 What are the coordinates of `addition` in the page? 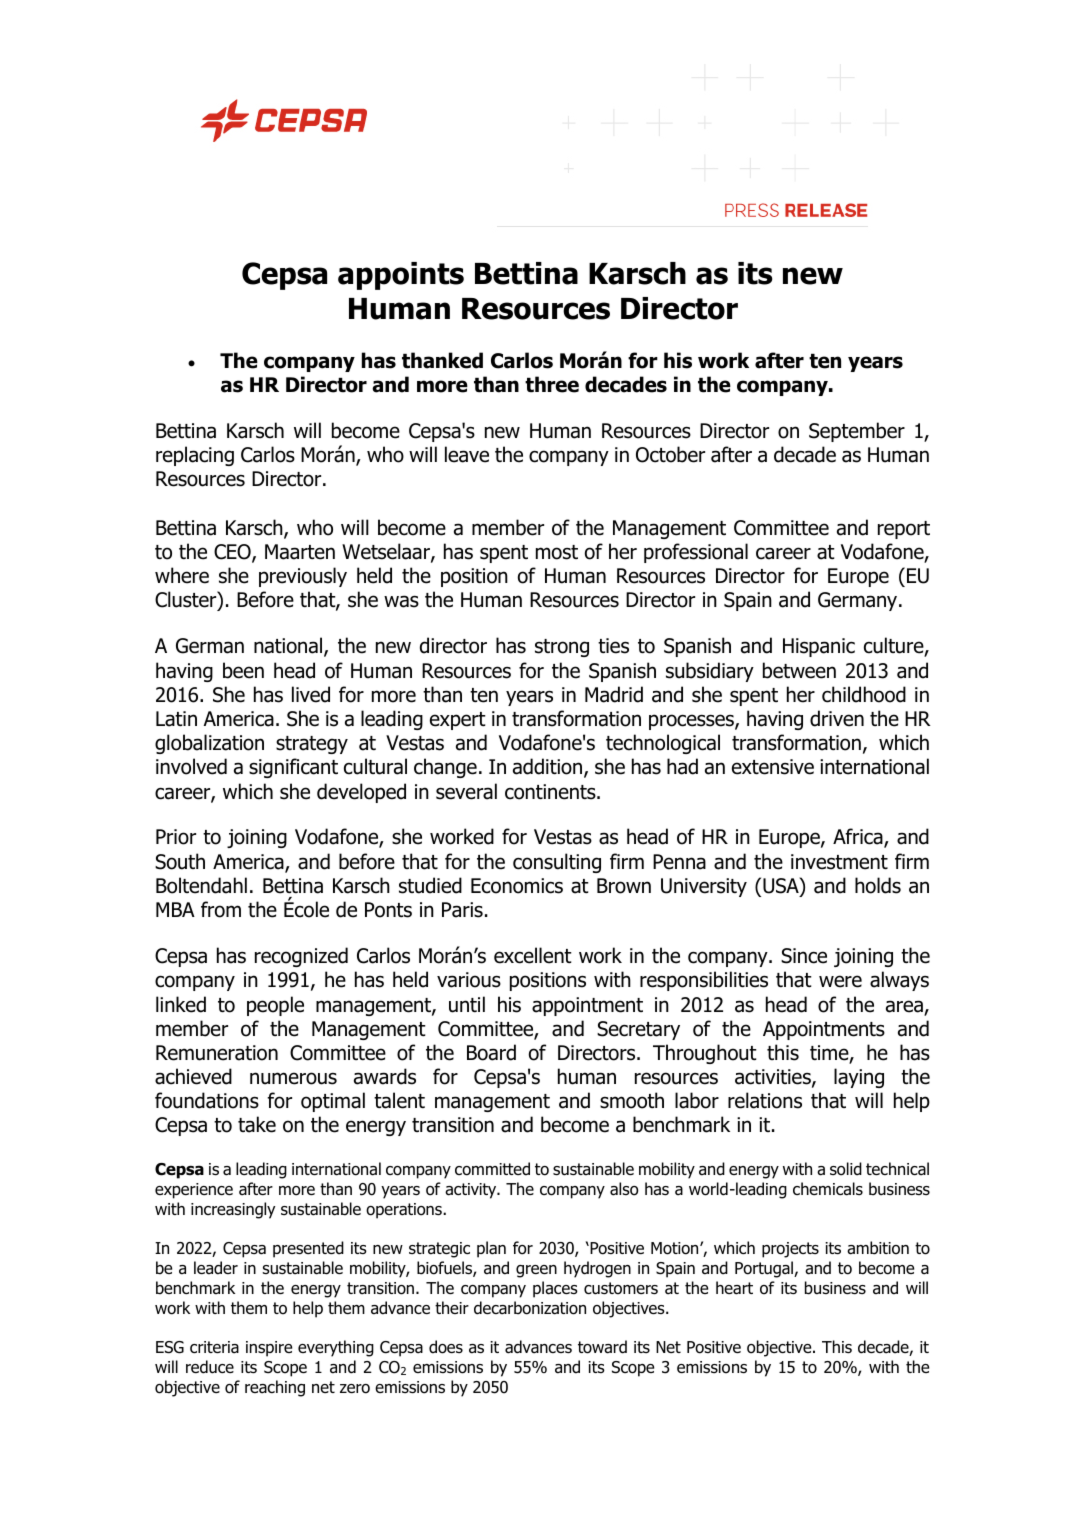 It's located at (549, 767).
